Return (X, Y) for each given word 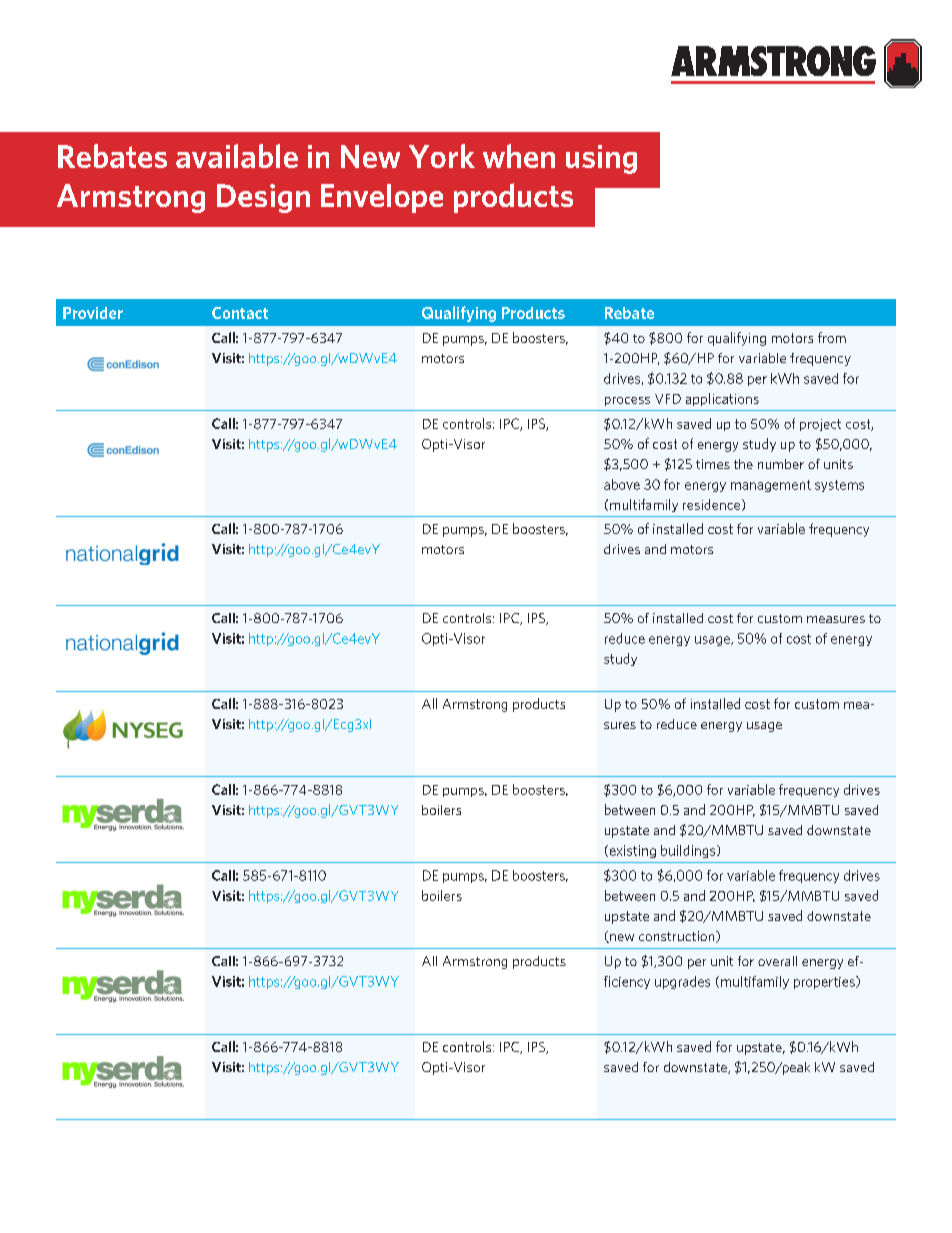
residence (711, 504)
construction (678, 937)
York (442, 156)
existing (631, 851)
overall (777, 961)
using (601, 159)
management (771, 486)
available (237, 156)
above (622, 484)
